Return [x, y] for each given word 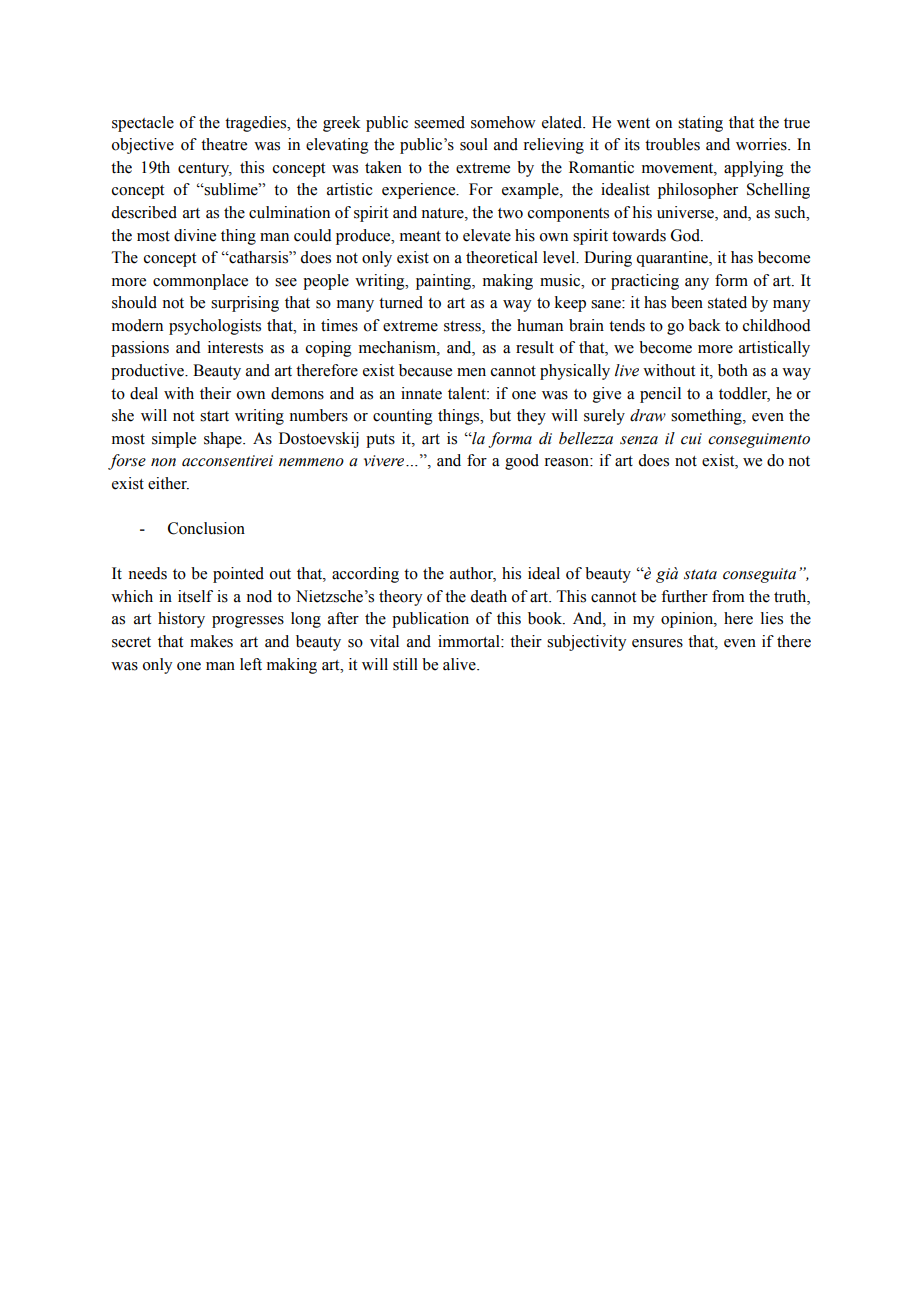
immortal [470, 641]
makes [211, 641]
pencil [660, 395]
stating [700, 124]
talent [468, 393]
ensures [657, 643]
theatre [224, 144]
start [214, 416]
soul [474, 144]
